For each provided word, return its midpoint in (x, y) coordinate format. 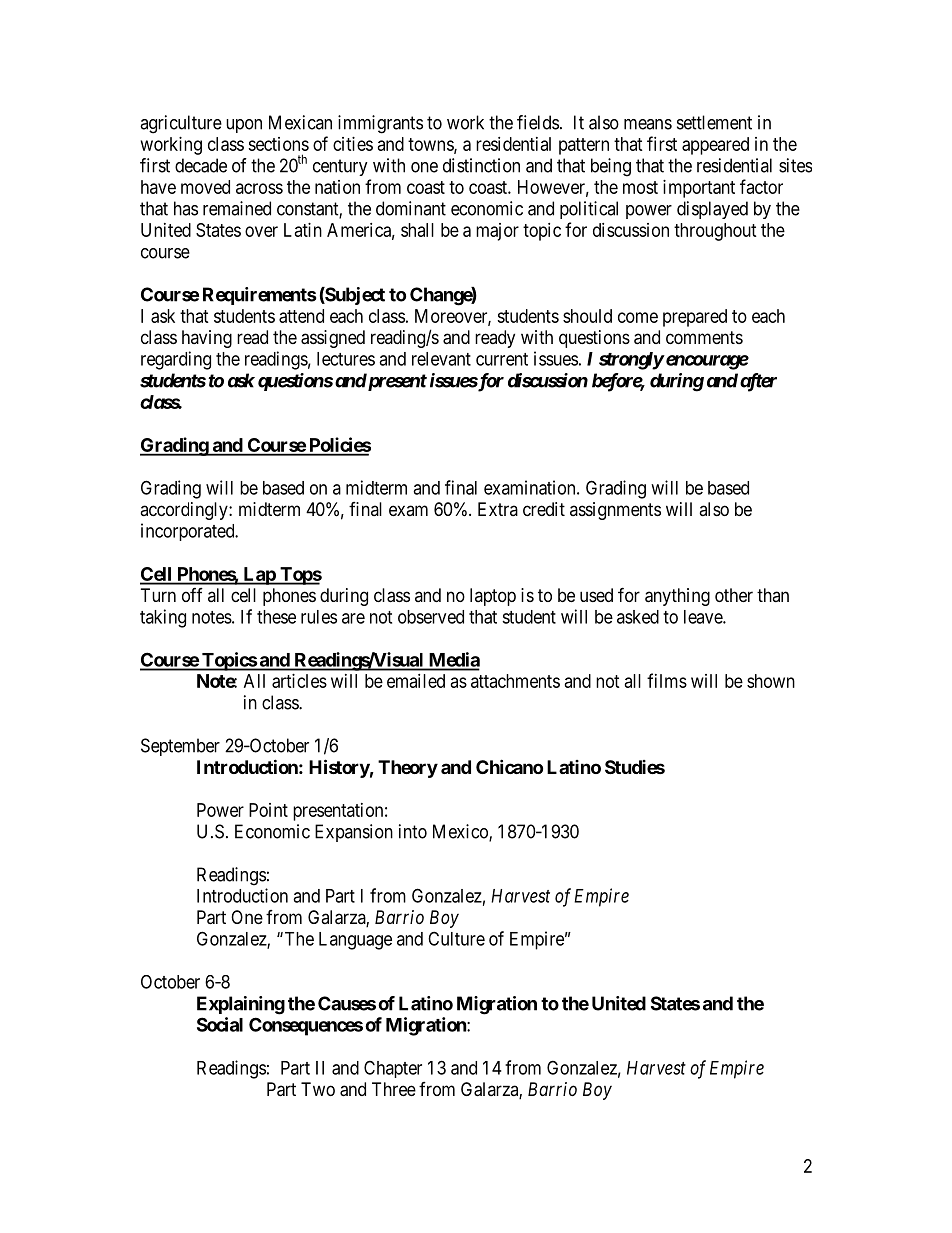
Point (268, 810)
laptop (493, 597)
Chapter (393, 1069)
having (207, 339)
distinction (481, 165)
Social (220, 1024)
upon (244, 126)
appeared (715, 146)
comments (704, 337)
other (734, 595)
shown (771, 681)
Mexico (461, 832)
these (276, 617)
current (502, 359)
